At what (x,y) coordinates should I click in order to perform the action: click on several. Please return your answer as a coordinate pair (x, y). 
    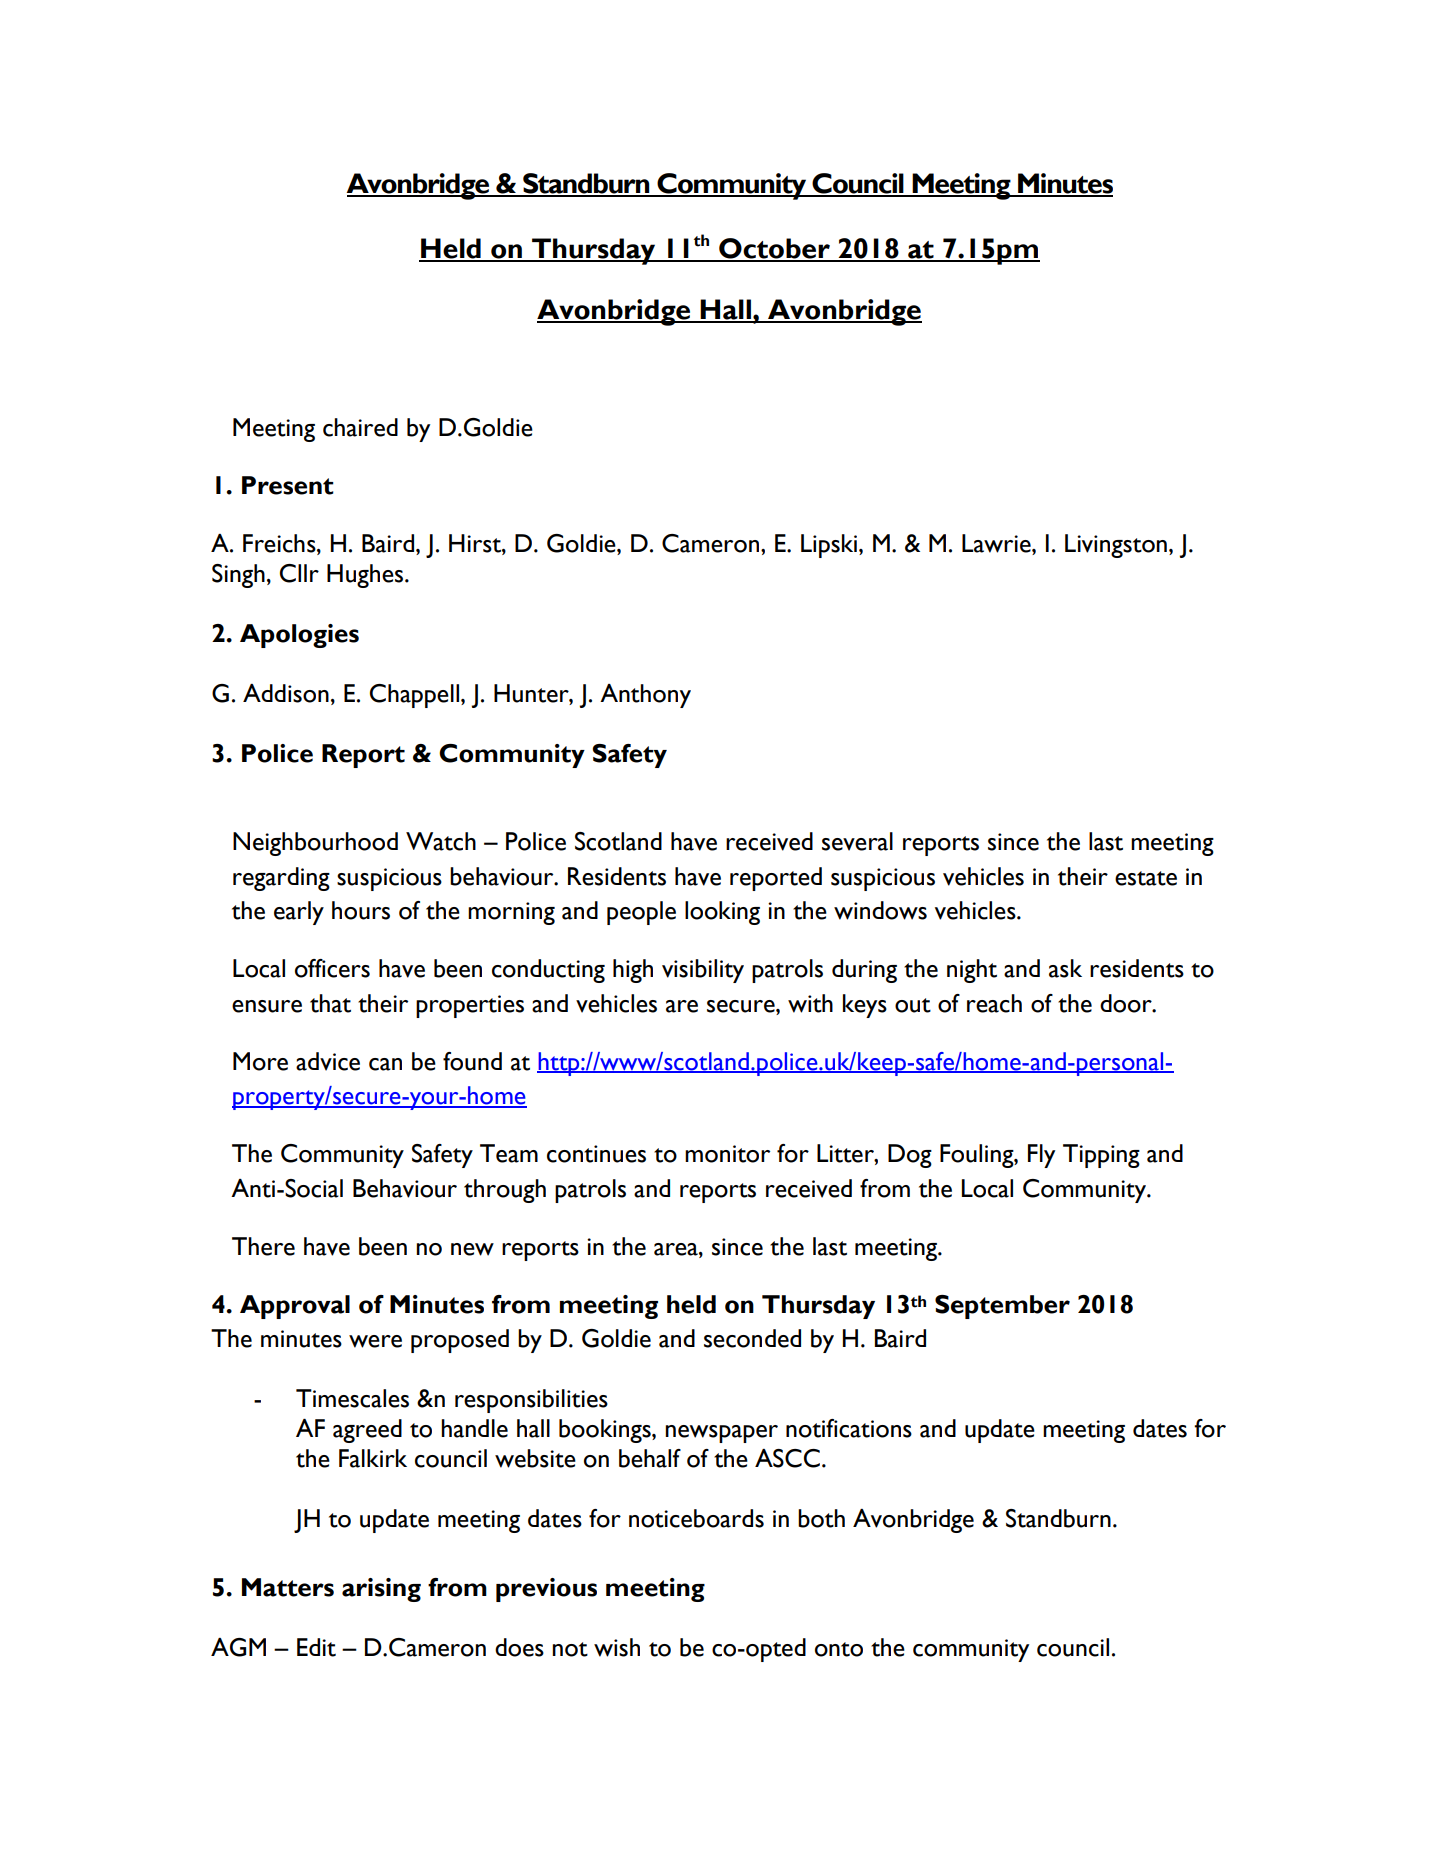
    Looking at the image, I should click on (857, 841).
